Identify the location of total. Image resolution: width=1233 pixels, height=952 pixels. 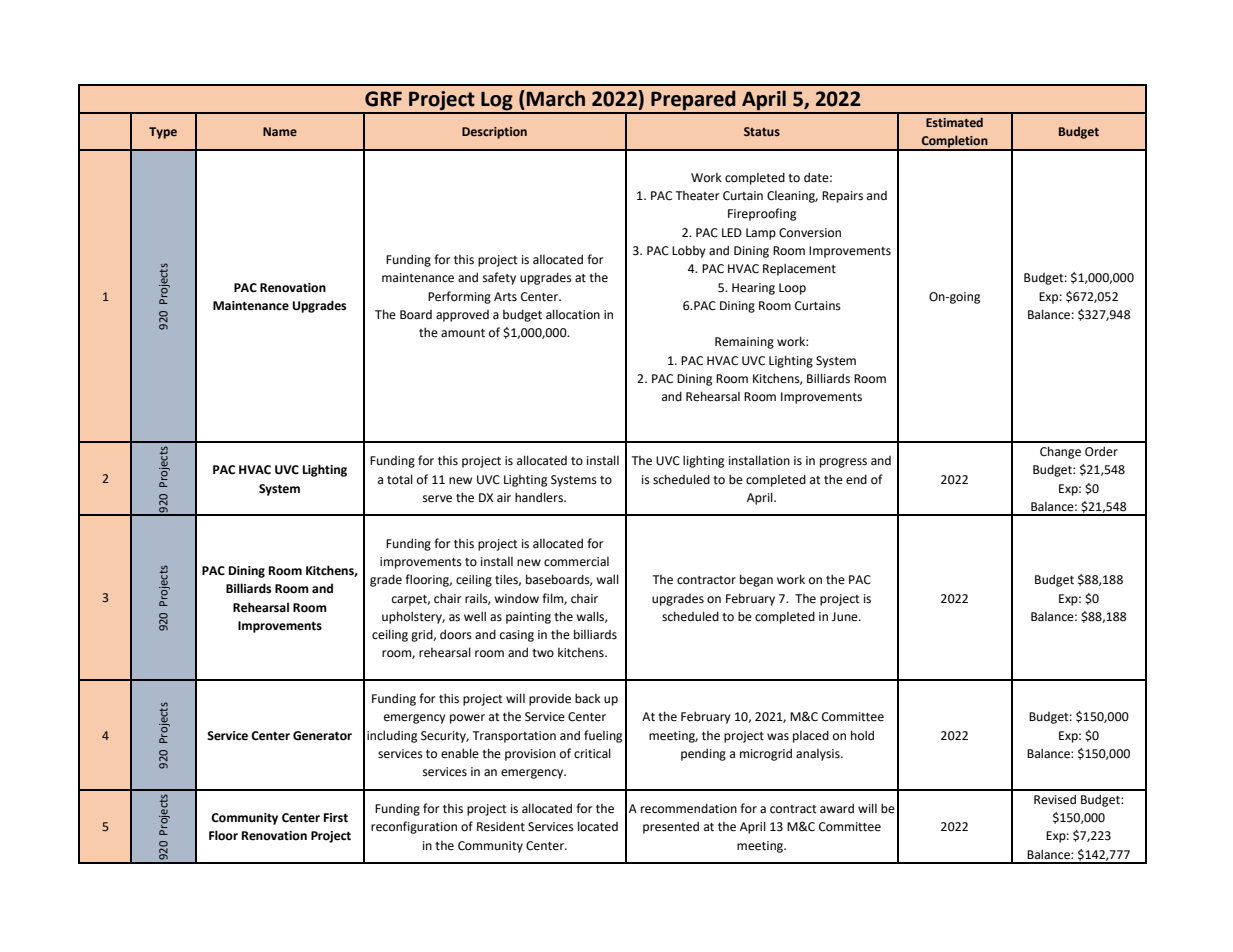
(400, 479).
